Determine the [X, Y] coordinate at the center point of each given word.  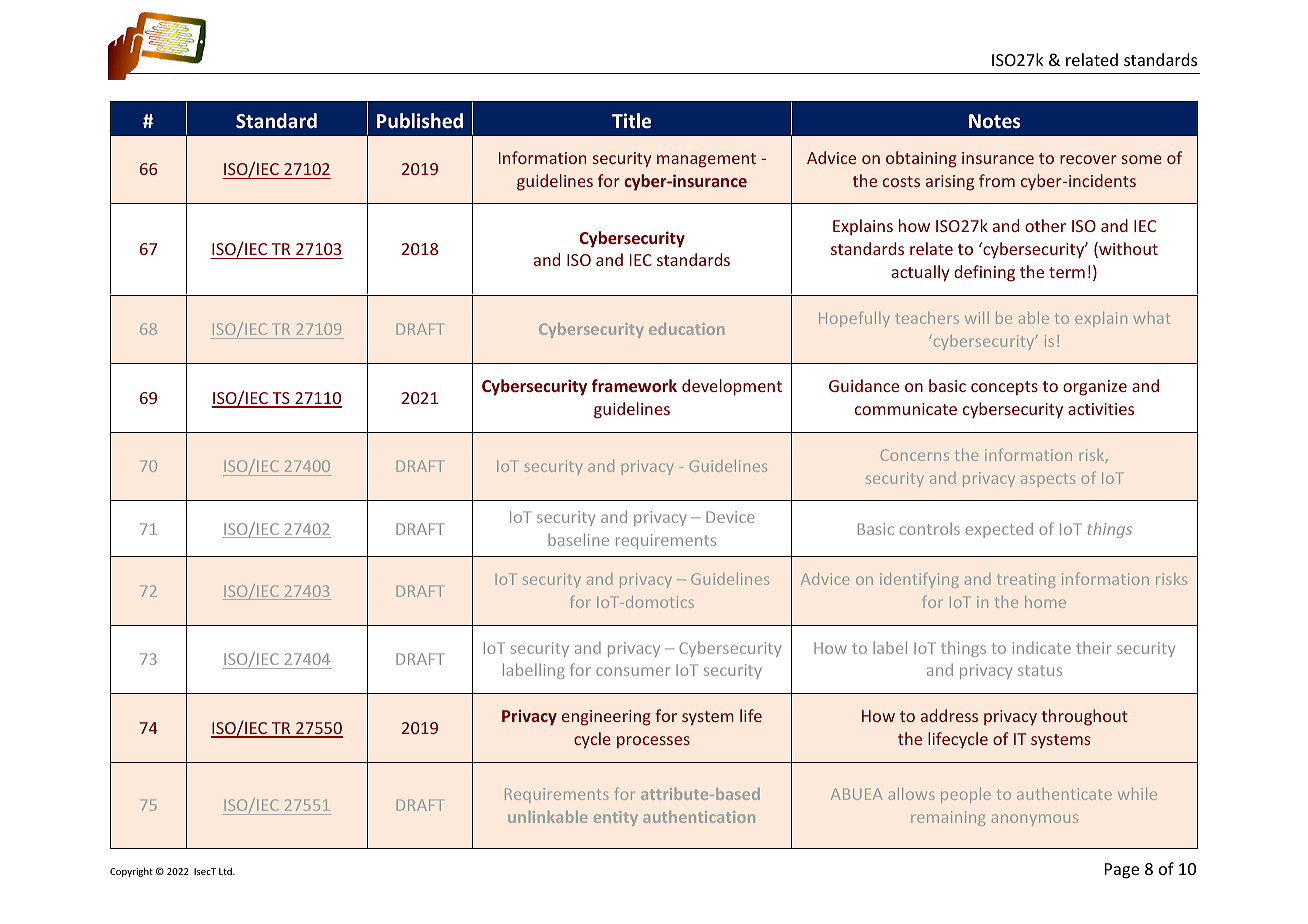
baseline [578, 539]
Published [420, 121]
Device [730, 517]
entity [616, 818]
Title [631, 120]
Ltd [226, 871]
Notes [994, 121]
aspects [1048, 480]
